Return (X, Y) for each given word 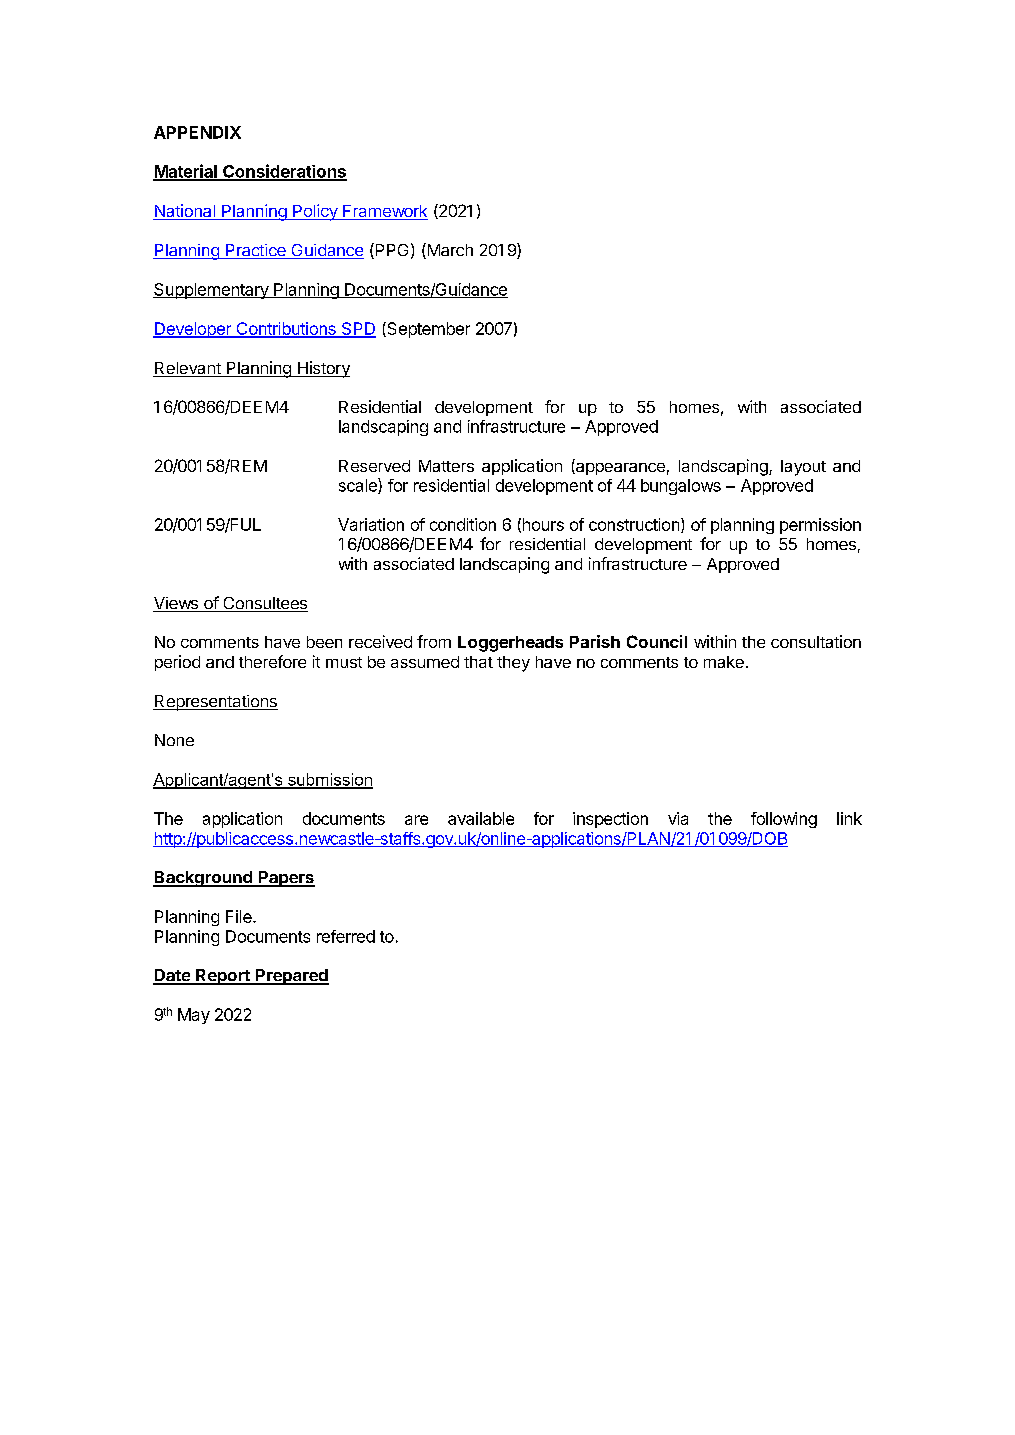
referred (346, 936)
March (449, 251)
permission (820, 526)
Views (176, 604)
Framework (384, 212)
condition (463, 524)
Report (223, 977)
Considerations (284, 172)
